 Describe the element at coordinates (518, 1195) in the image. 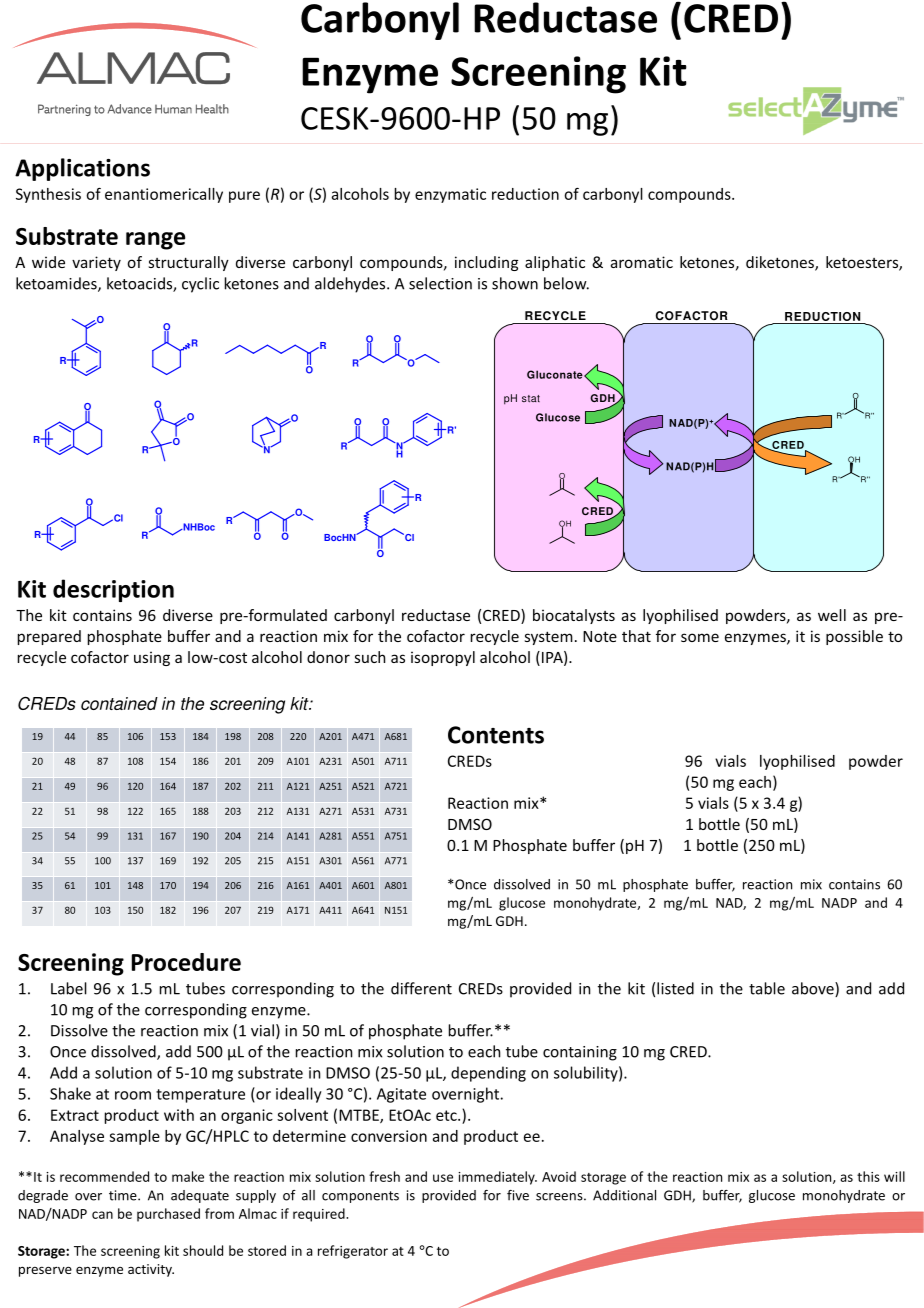

I see `five` at that location.
